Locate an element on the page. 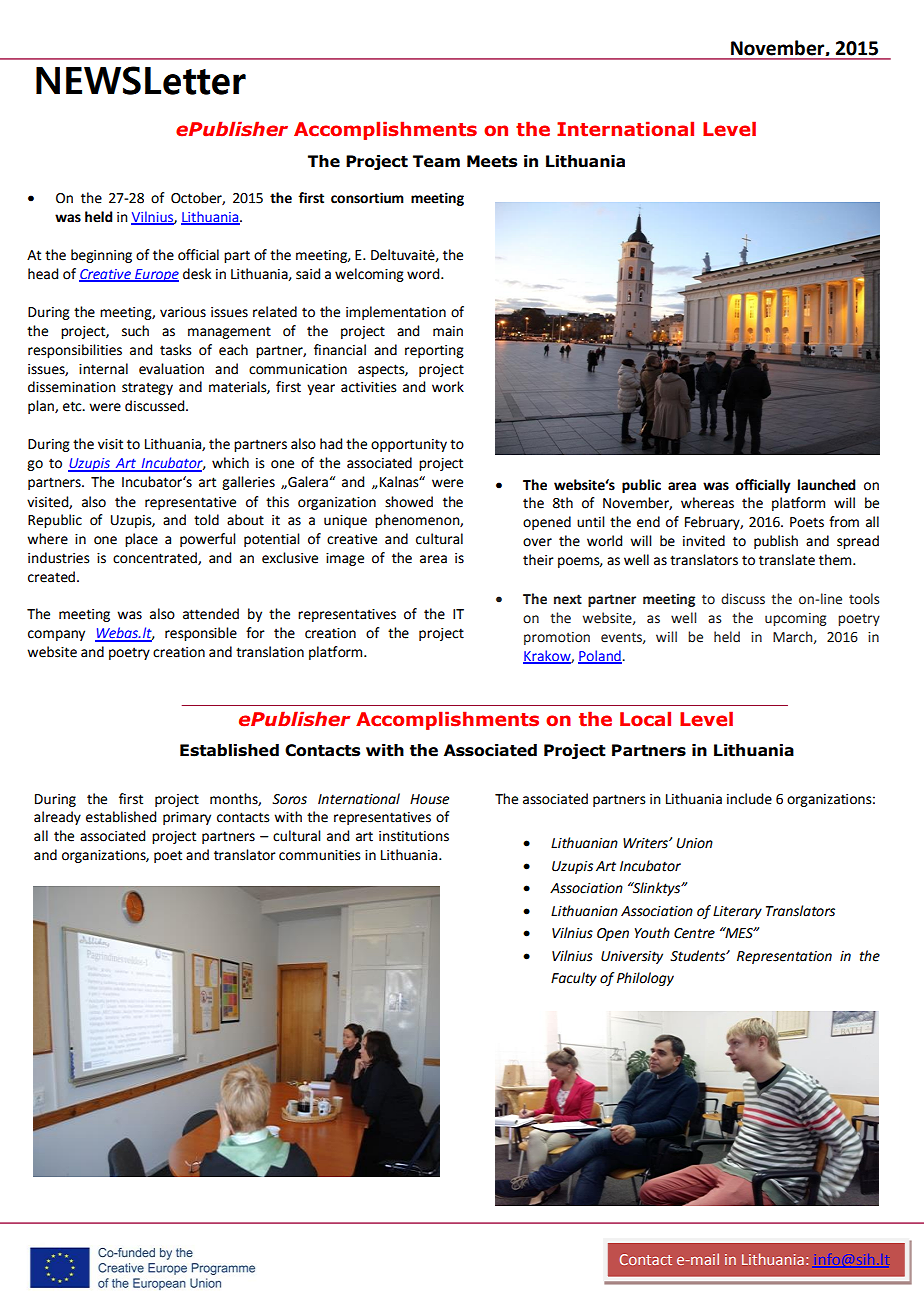 This page has height=1308, width=924. word is located at coordinates (424, 274).
